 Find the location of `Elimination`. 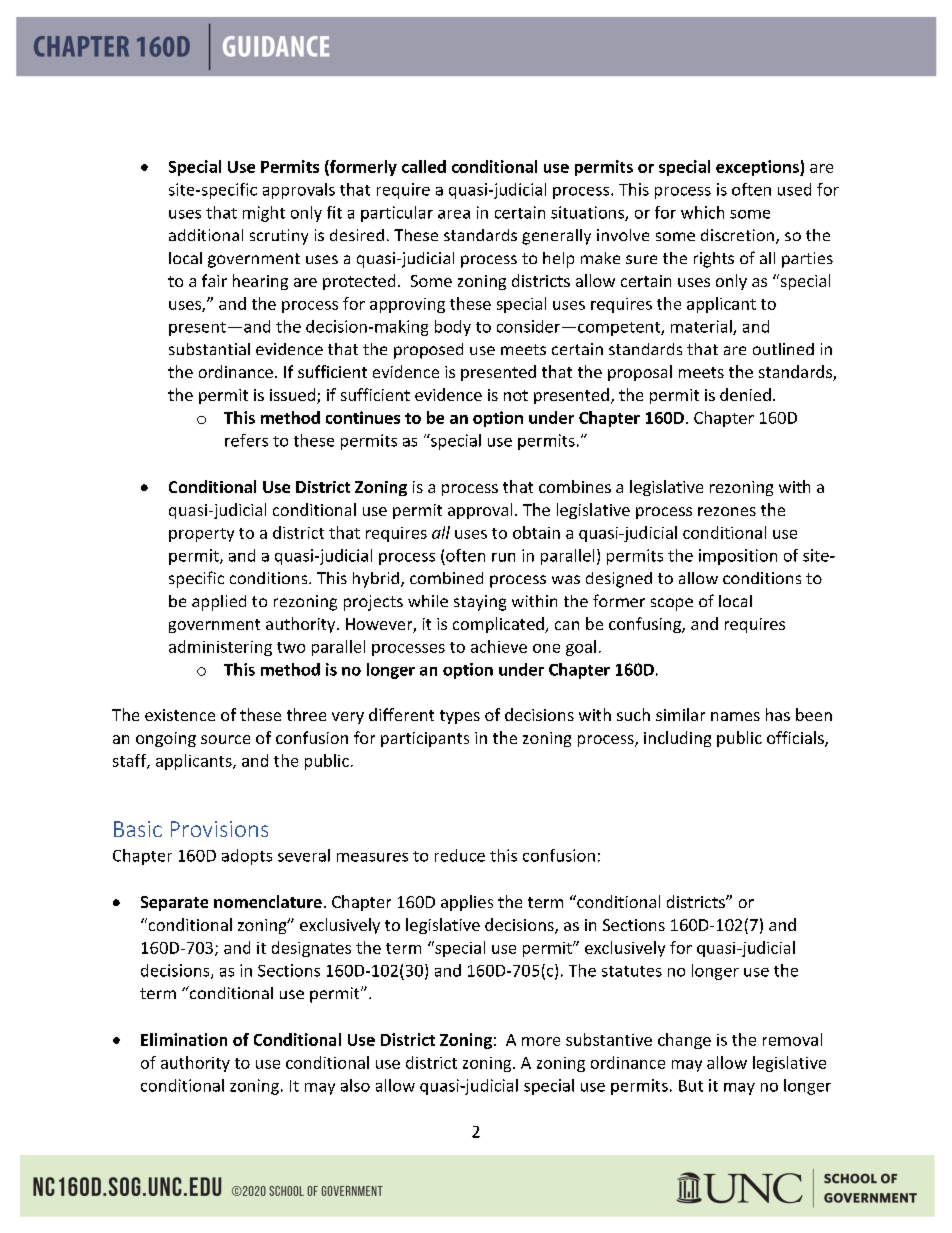

Elimination is located at coordinates (184, 1039).
